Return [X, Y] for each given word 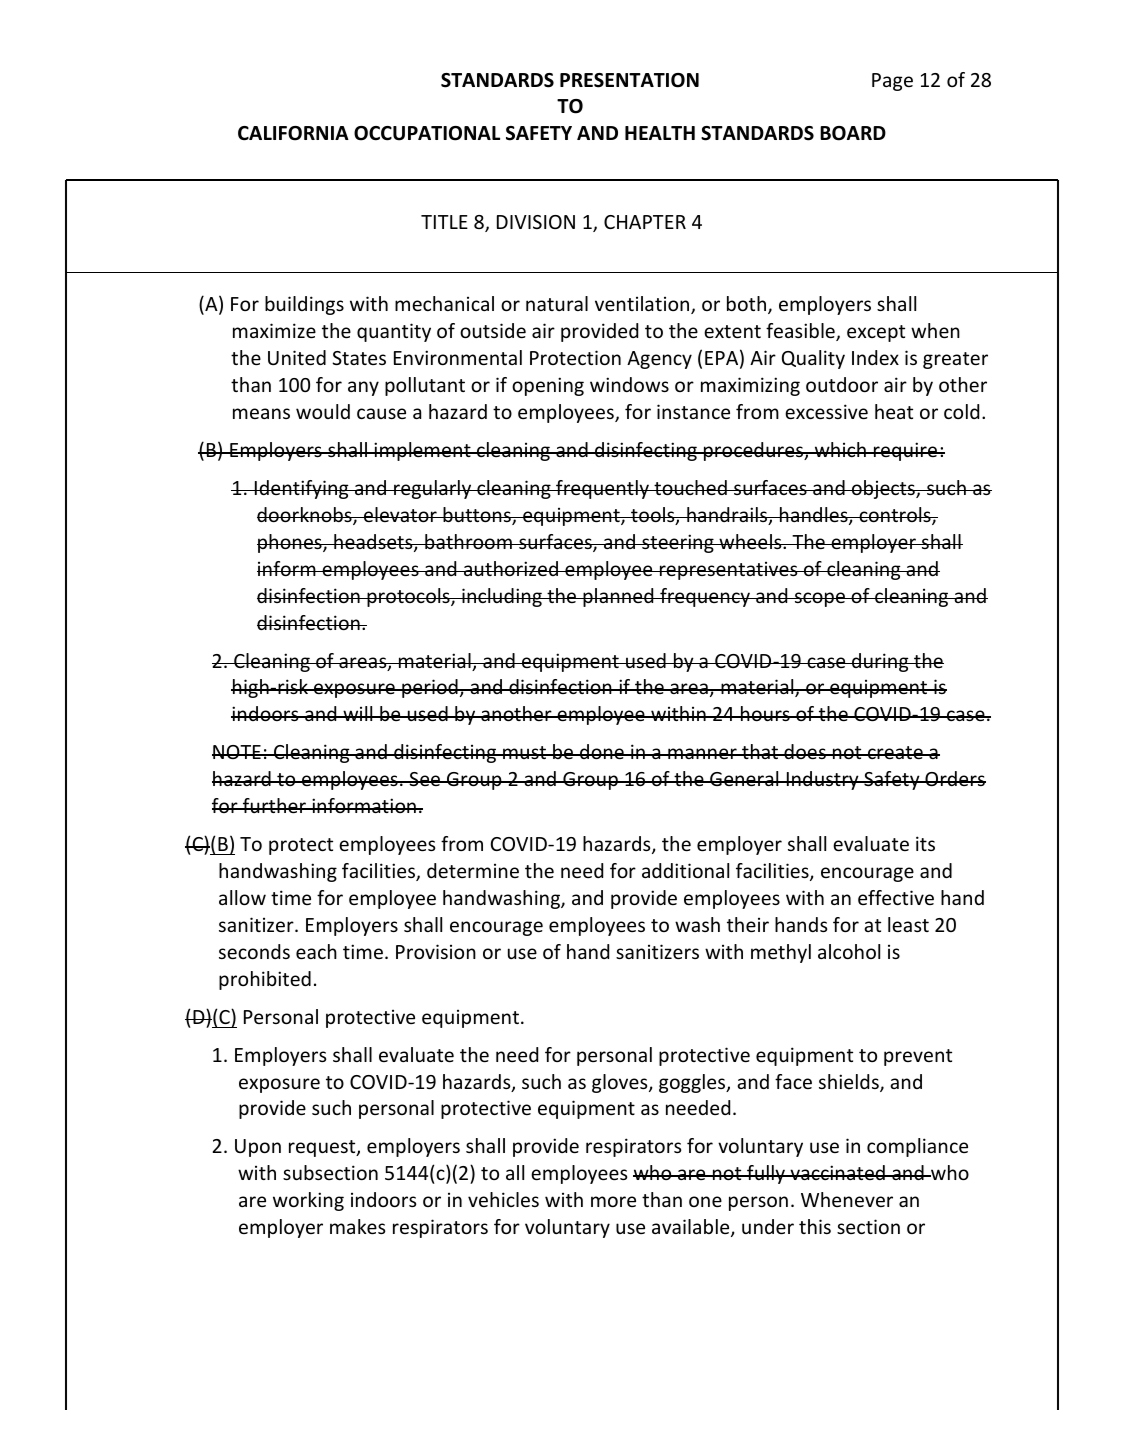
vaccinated [837, 1172]
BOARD [853, 133]
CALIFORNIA [293, 133]
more [613, 1201]
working [308, 1201]
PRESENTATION [629, 80]
